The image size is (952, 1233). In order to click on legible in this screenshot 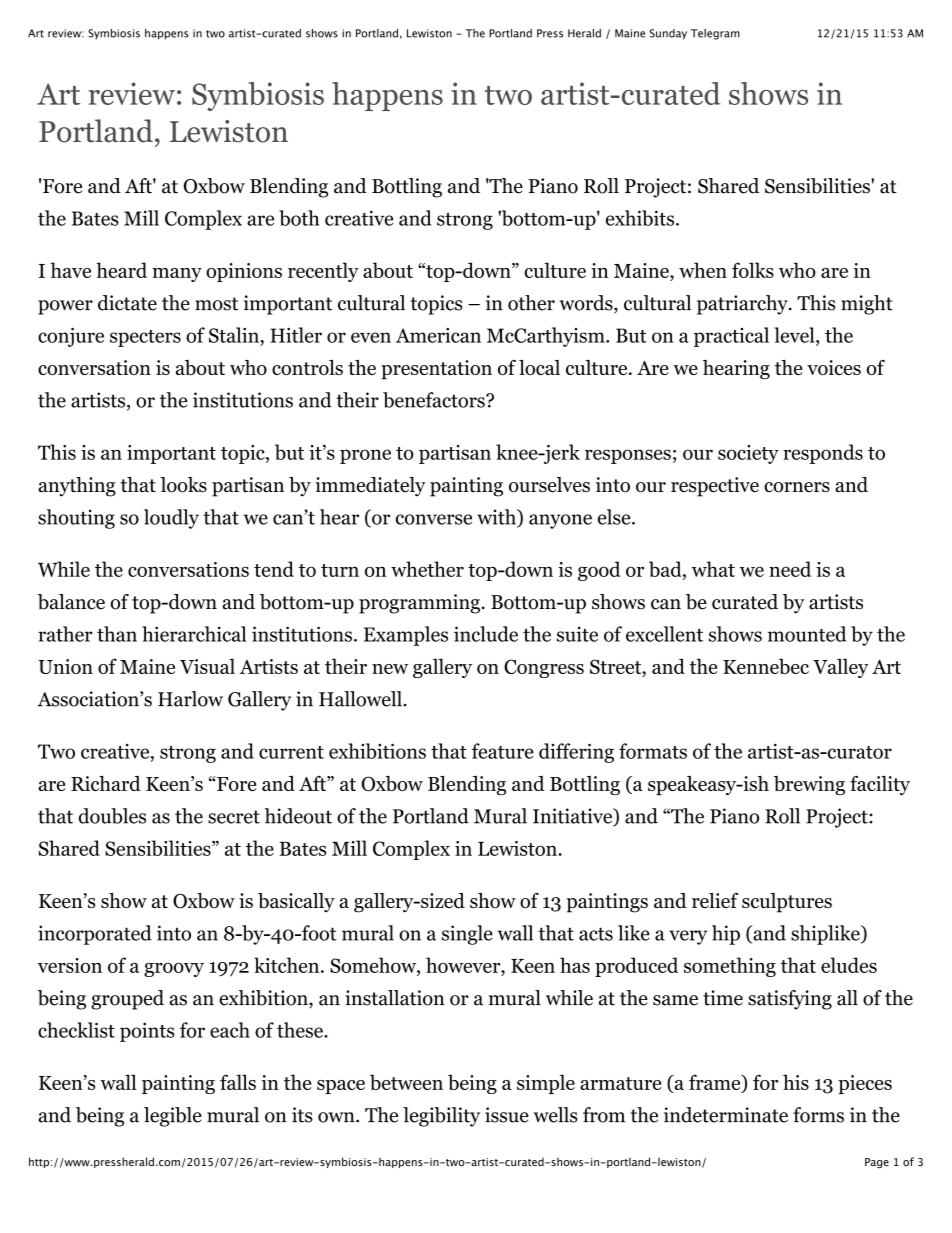, I will do `click(173, 1117)`.
